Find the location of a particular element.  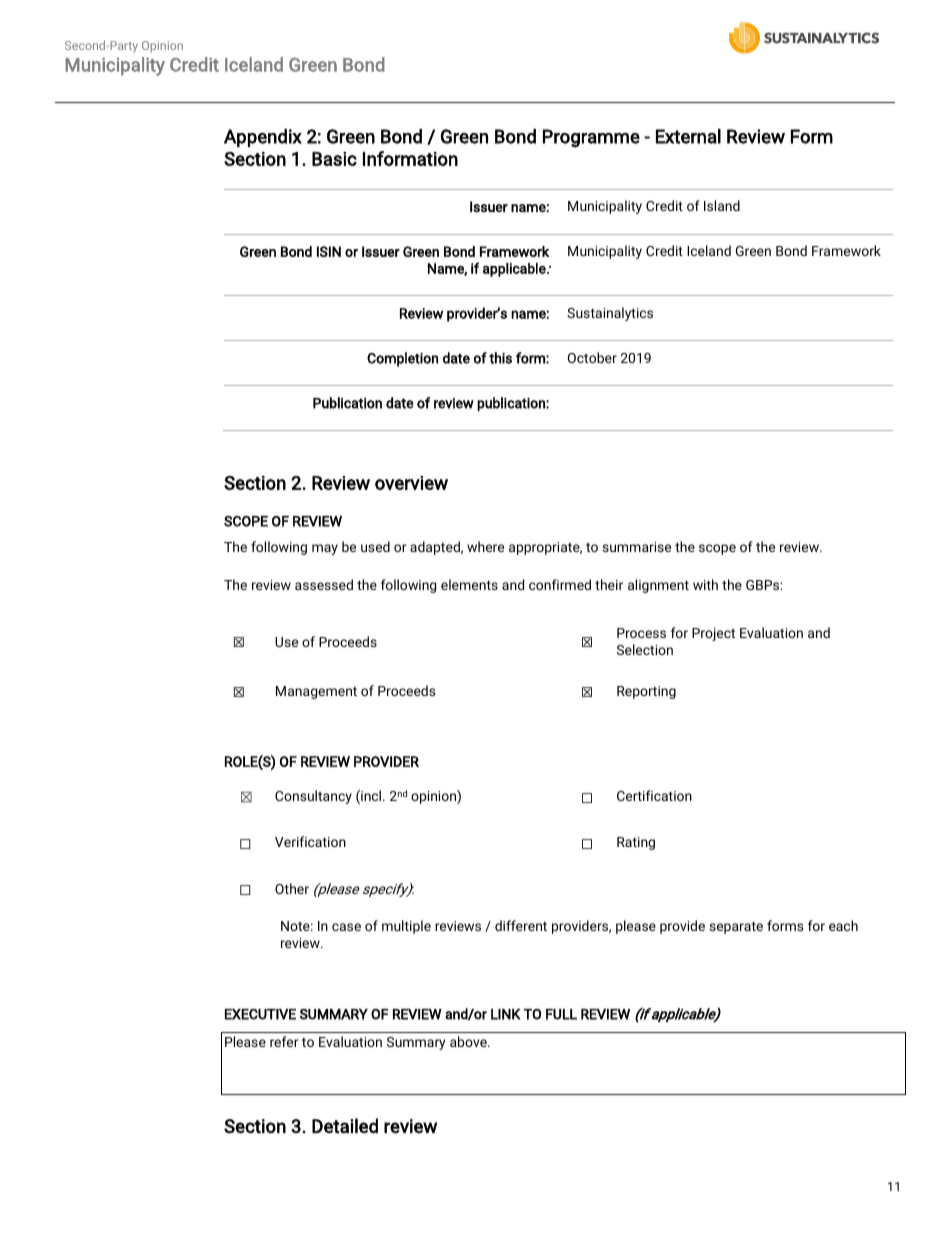

FULL is located at coordinates (561, 1014).
